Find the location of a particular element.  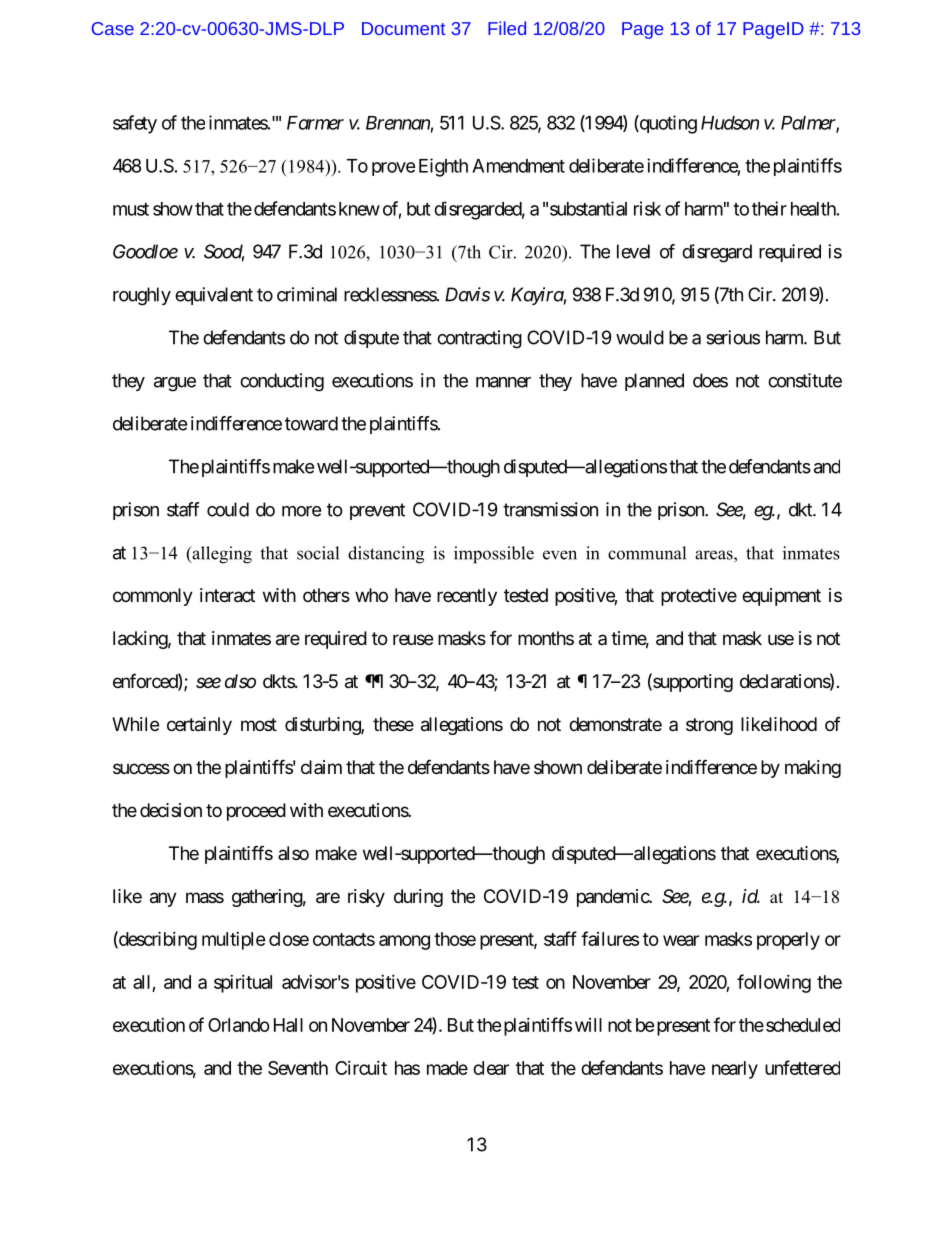

alleging is located at coordinates (221, 555).
